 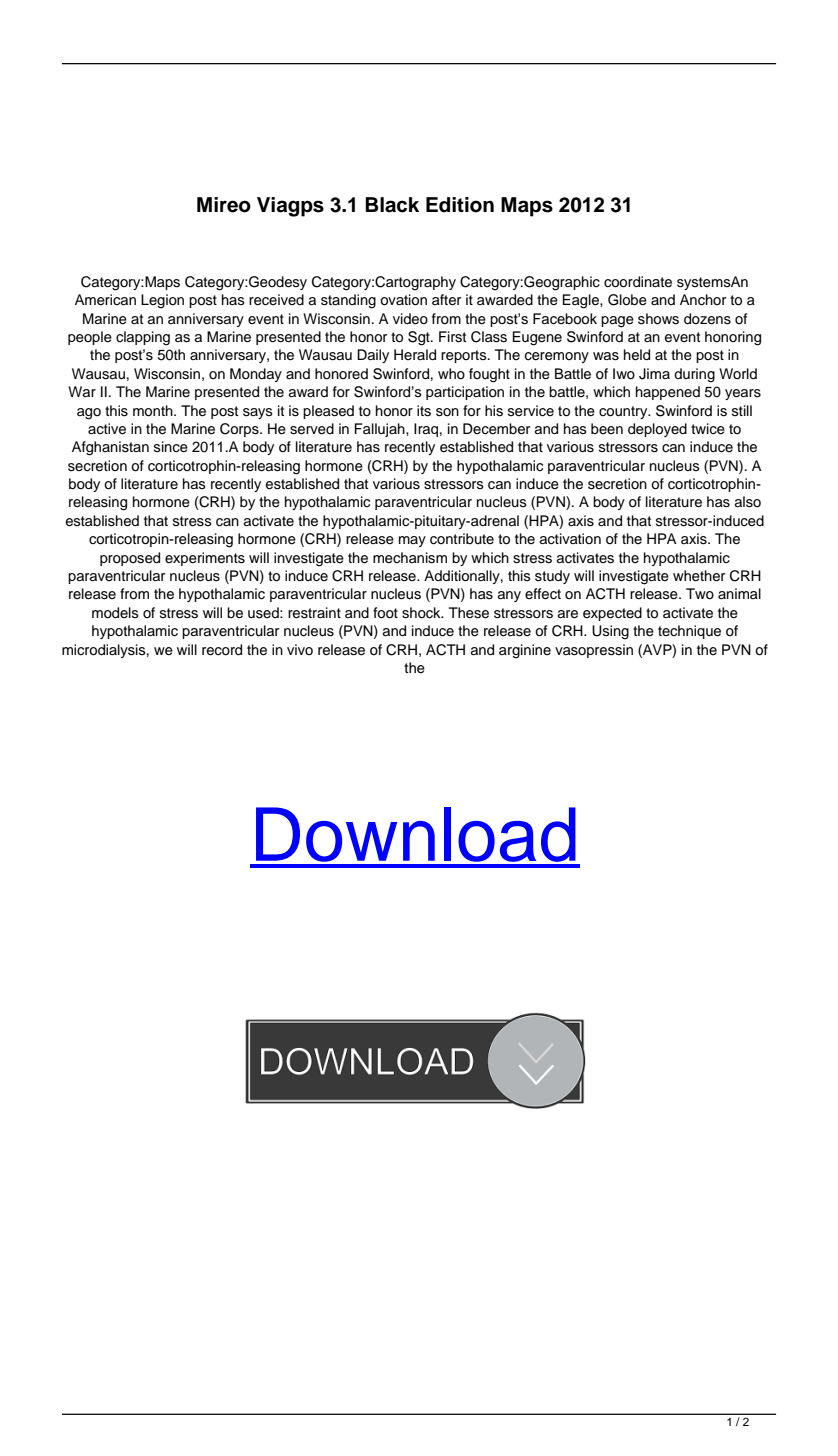 I want to click on since, so click(x=171, y=447).
